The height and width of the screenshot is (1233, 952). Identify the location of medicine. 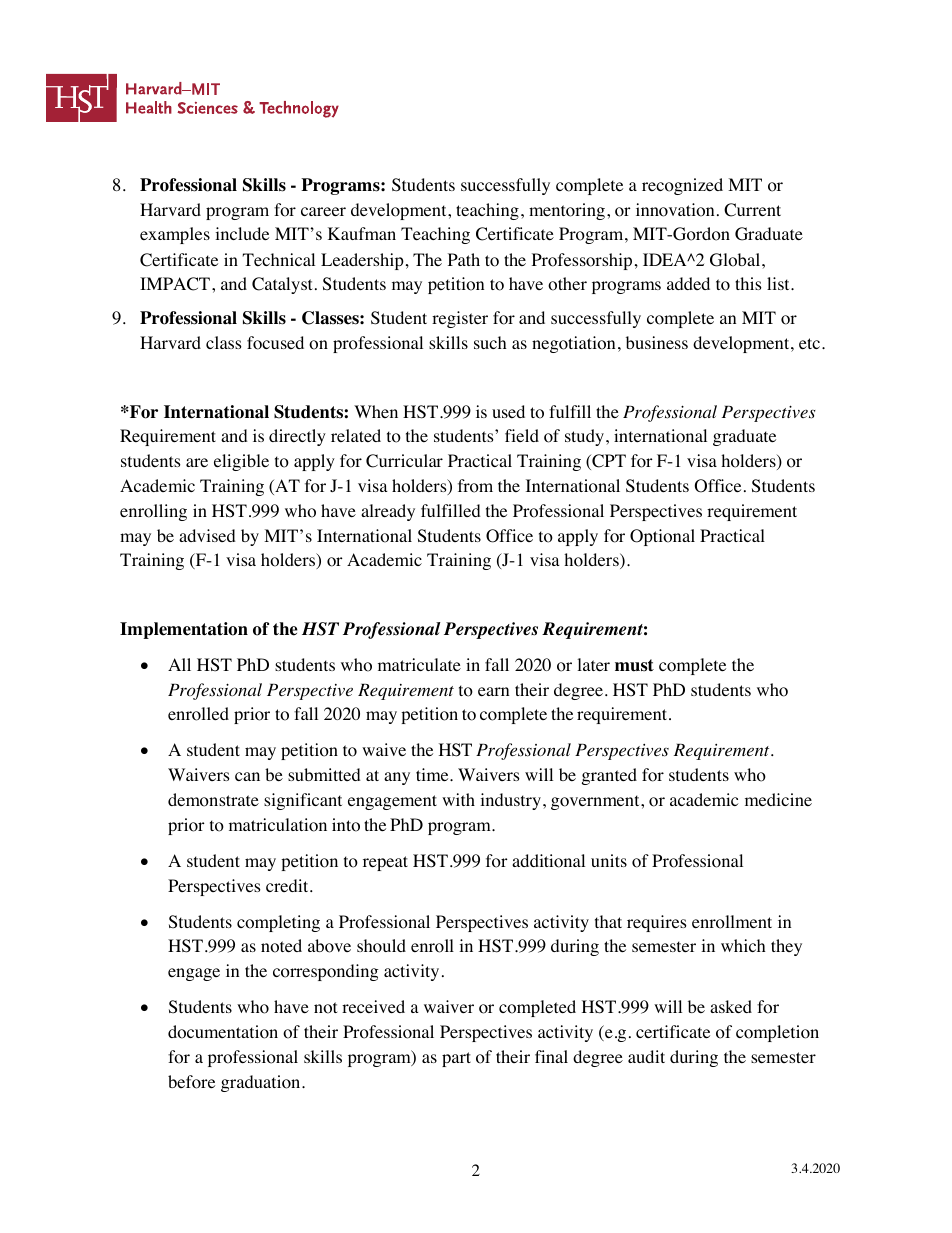
(778, 799).
